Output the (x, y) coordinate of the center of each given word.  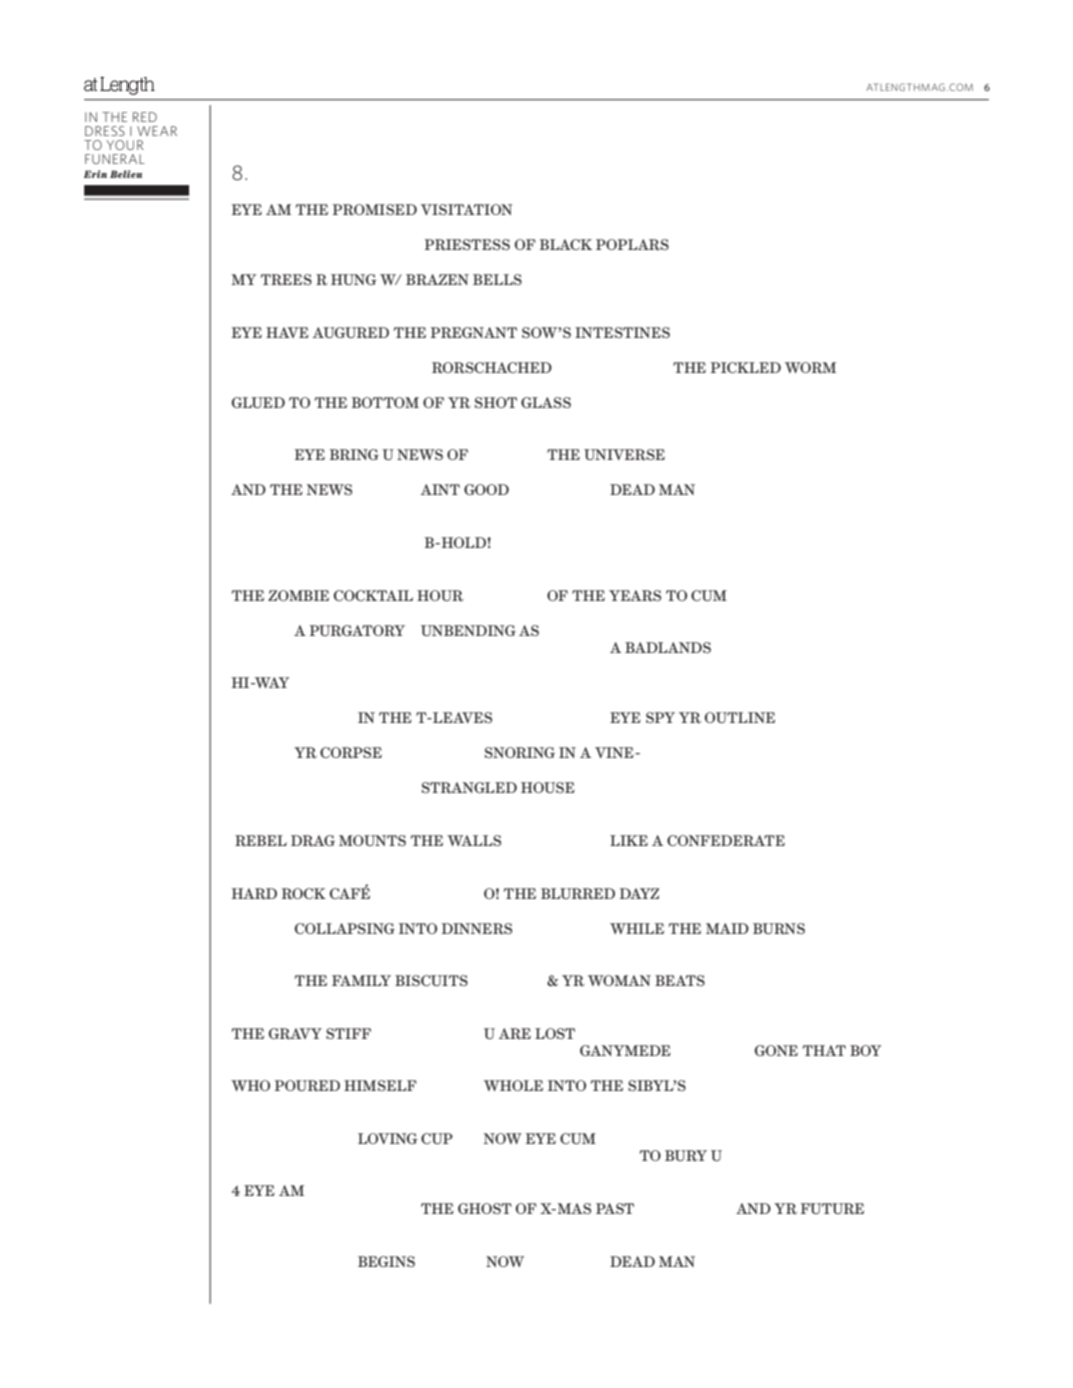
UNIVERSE (624, 454)
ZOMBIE (298, 595)
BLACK (566, 244)
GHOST (485, 1208)
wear (157, 131)
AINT (440, 489)
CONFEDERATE (726, 840)
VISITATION (466, 209)
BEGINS (386, 1261)
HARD (254, 893)
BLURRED (578, 893)
